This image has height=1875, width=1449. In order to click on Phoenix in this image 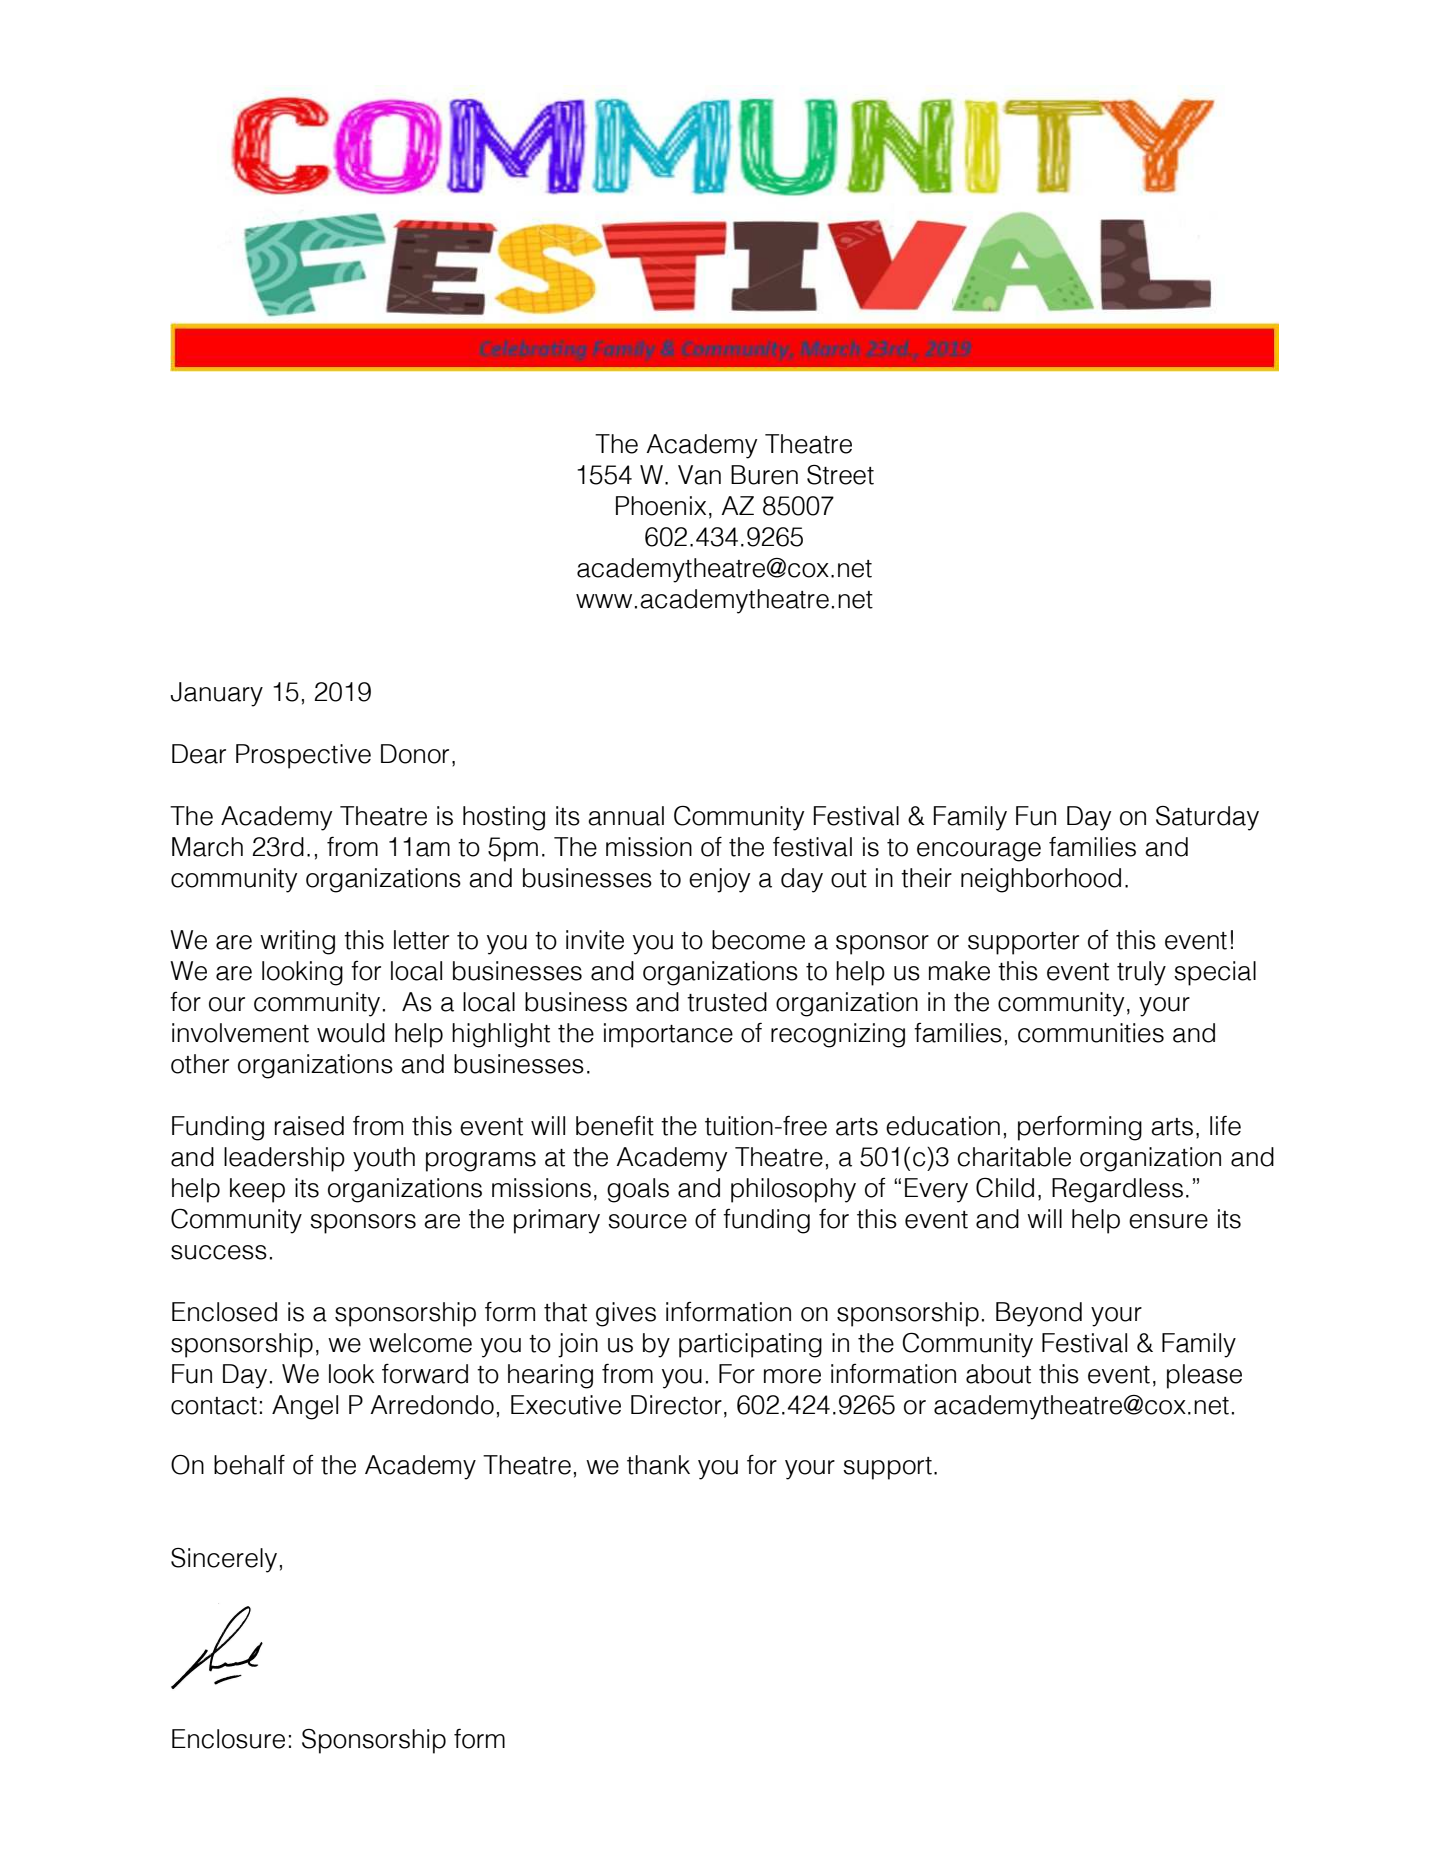, I will do `click(661, 506)`.
